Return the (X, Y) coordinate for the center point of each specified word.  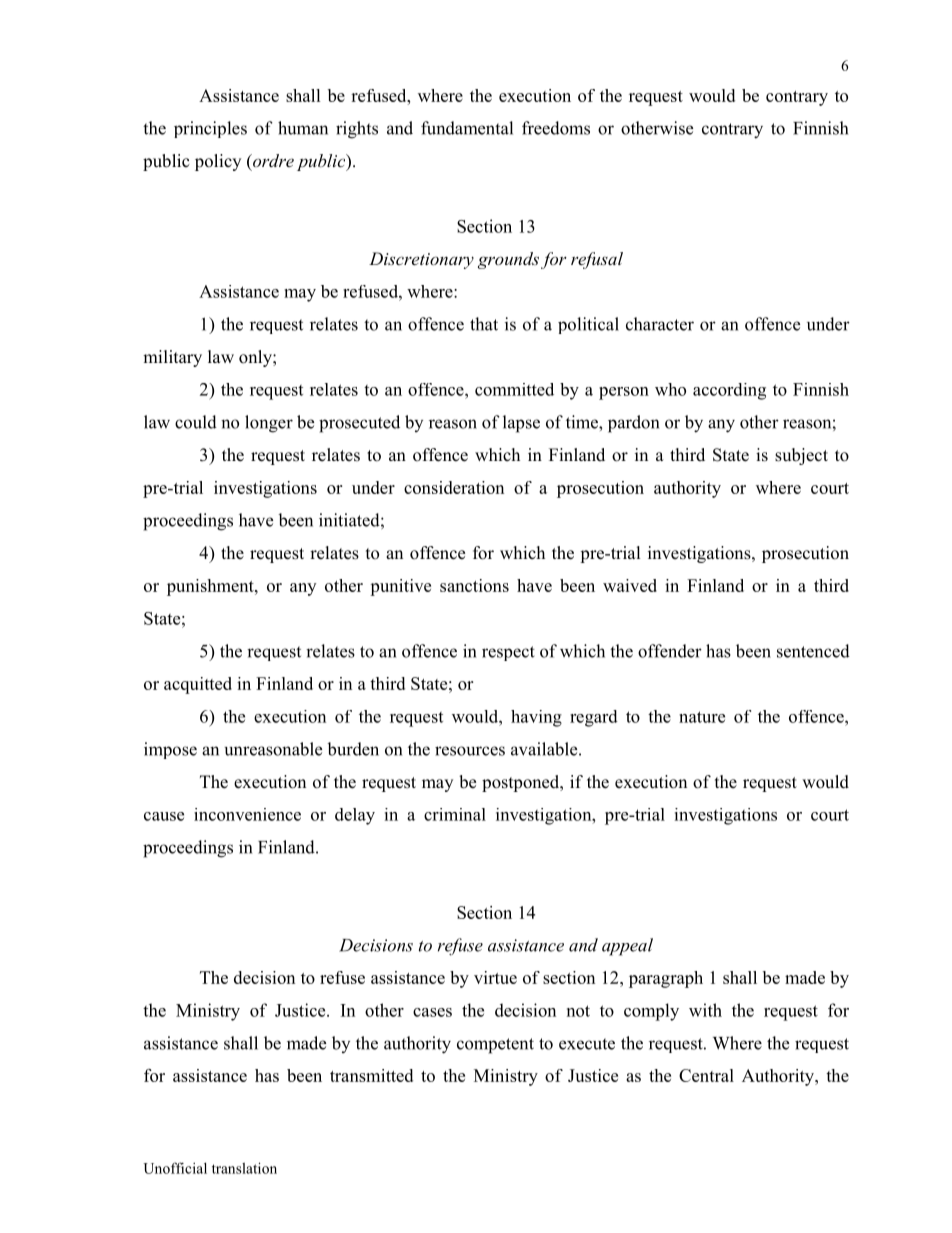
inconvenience (247, 814)
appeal (627, 947)
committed (514, 389)
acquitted (198, 685)
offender (670, 651)
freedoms (556, 128)
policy (218, 162)
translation (244, 1168)
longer (269, 424)
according (729, 391)
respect (508, 653)
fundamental (467, 128)
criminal (455, 814)
